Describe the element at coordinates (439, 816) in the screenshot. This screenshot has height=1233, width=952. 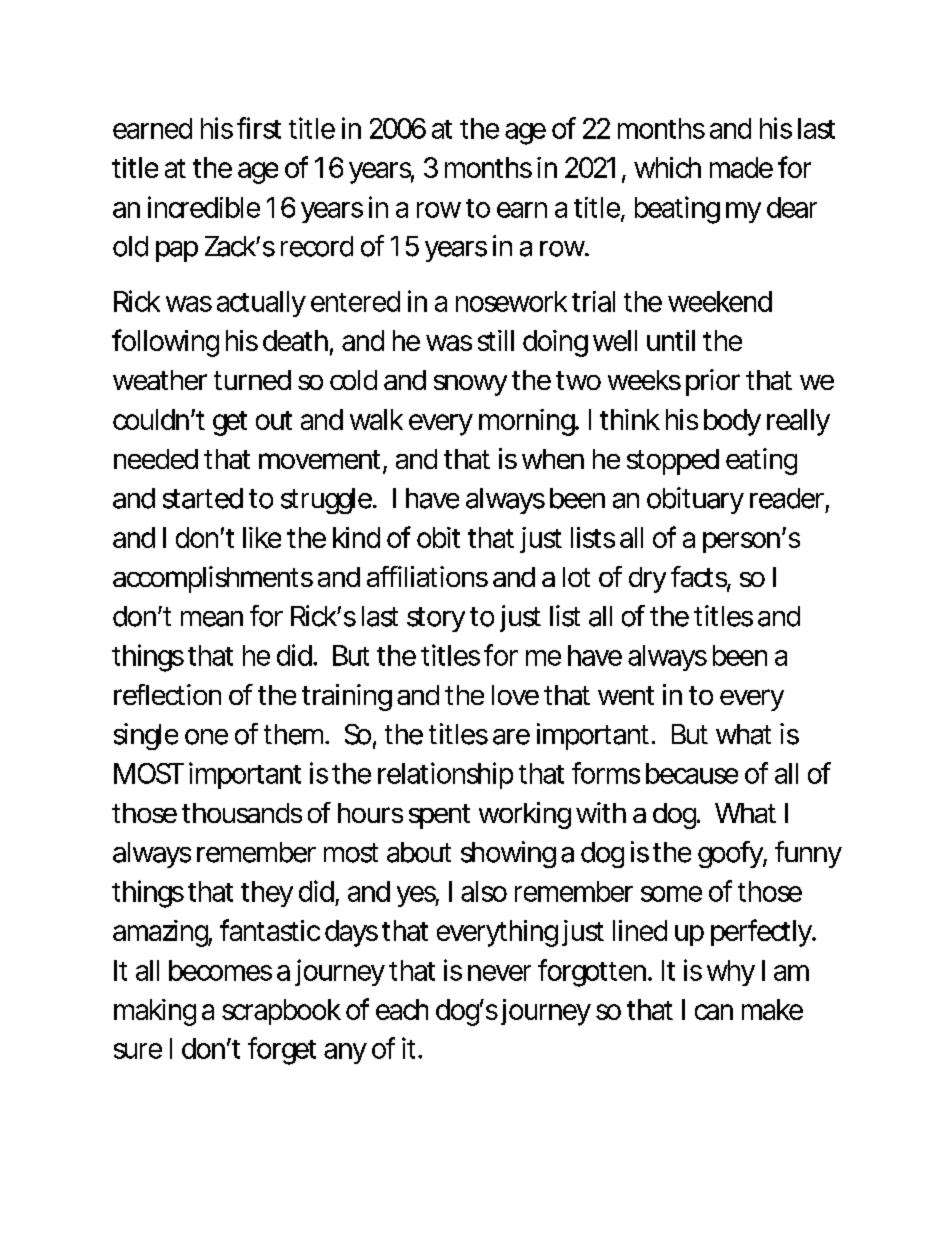
I see `spent` at that location.
